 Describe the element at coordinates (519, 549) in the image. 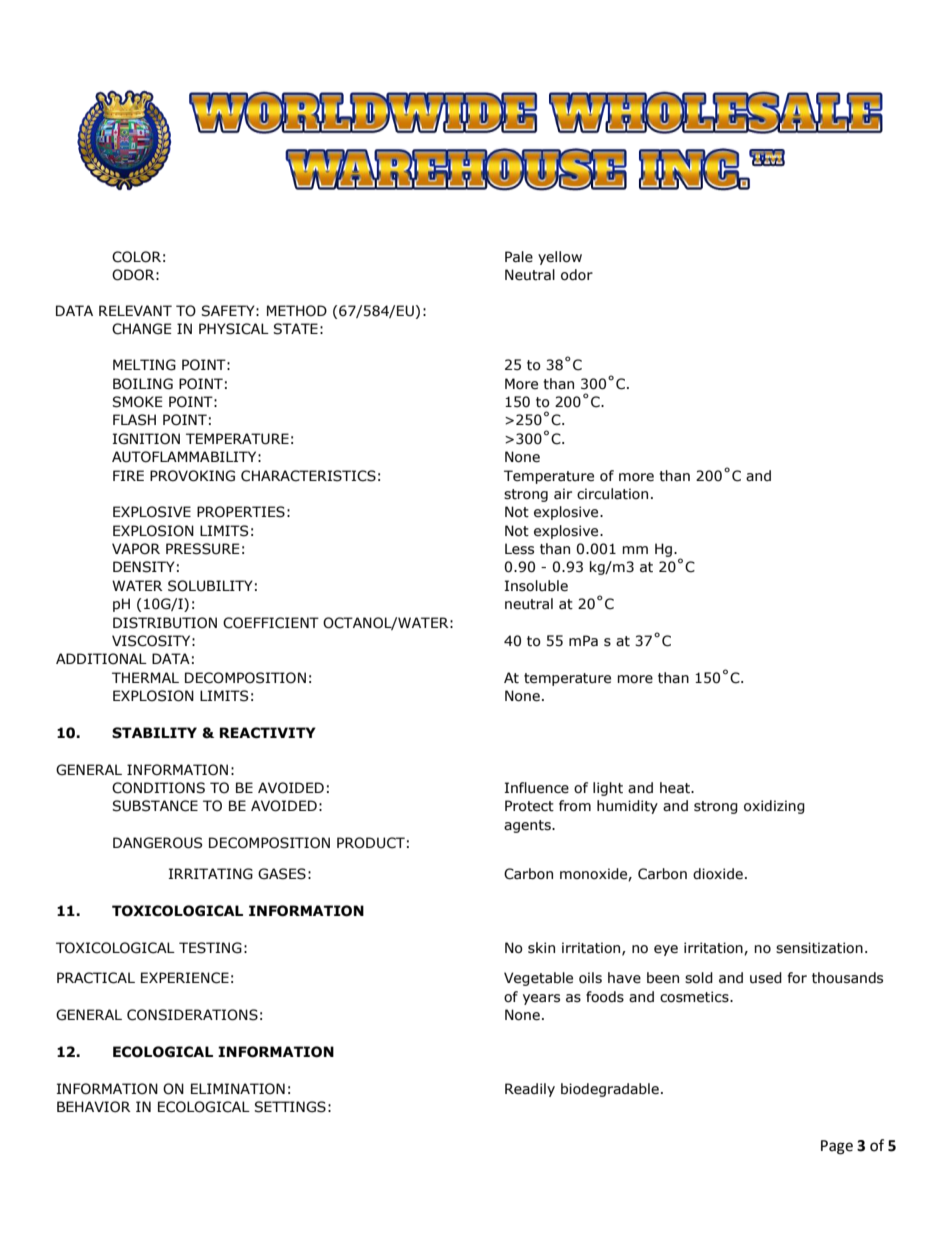

I see `Less` at that location.
